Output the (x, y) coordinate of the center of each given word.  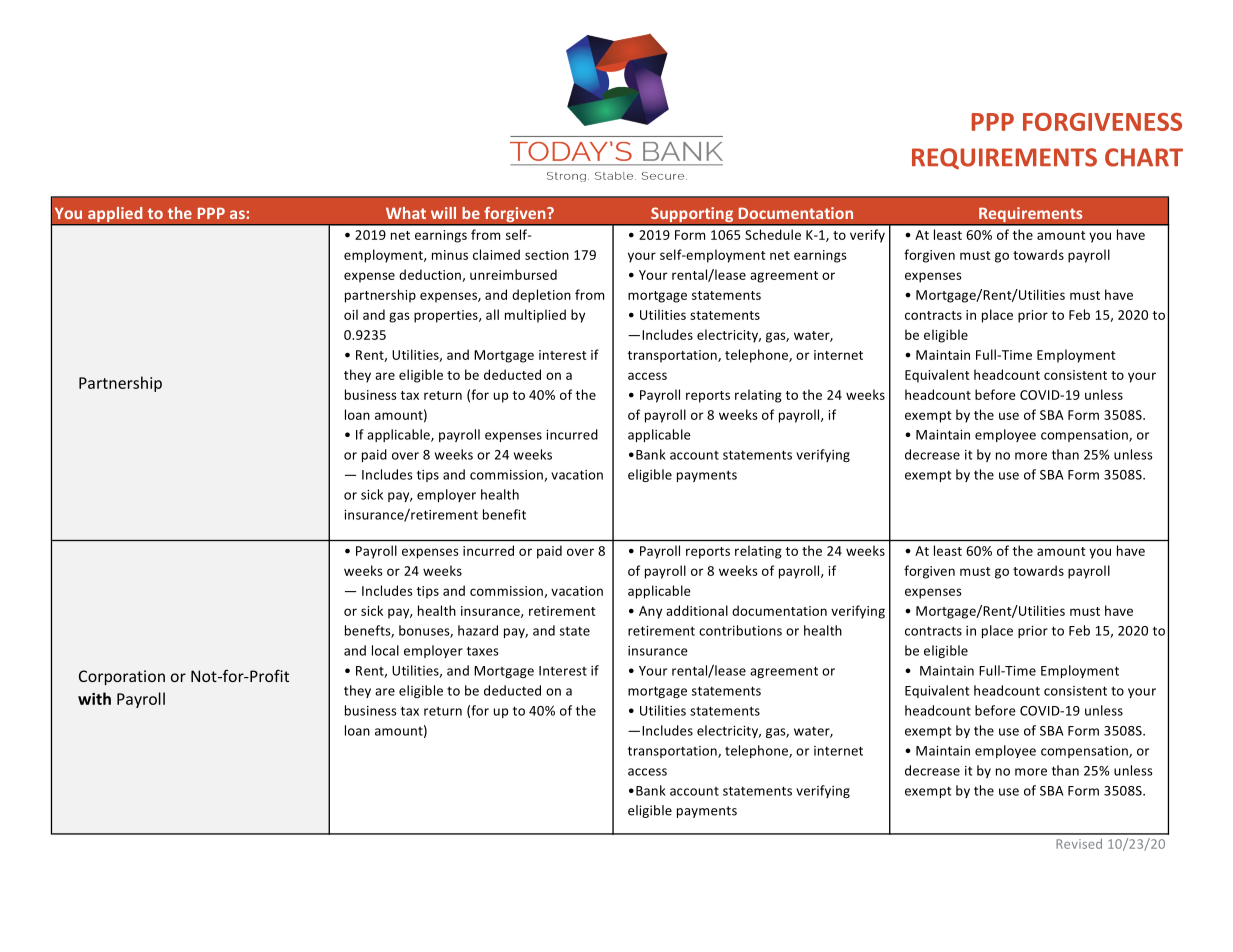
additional (697, 610)
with (94, 698)
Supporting (692, 216)
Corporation (122, 677)
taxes (483, 651)
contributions (740, 630)
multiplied (535, 316)
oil (351, 314)
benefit (504, 514)
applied (115, 216)
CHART (1144, 157)
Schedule (773, 234)
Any (650, 612)
